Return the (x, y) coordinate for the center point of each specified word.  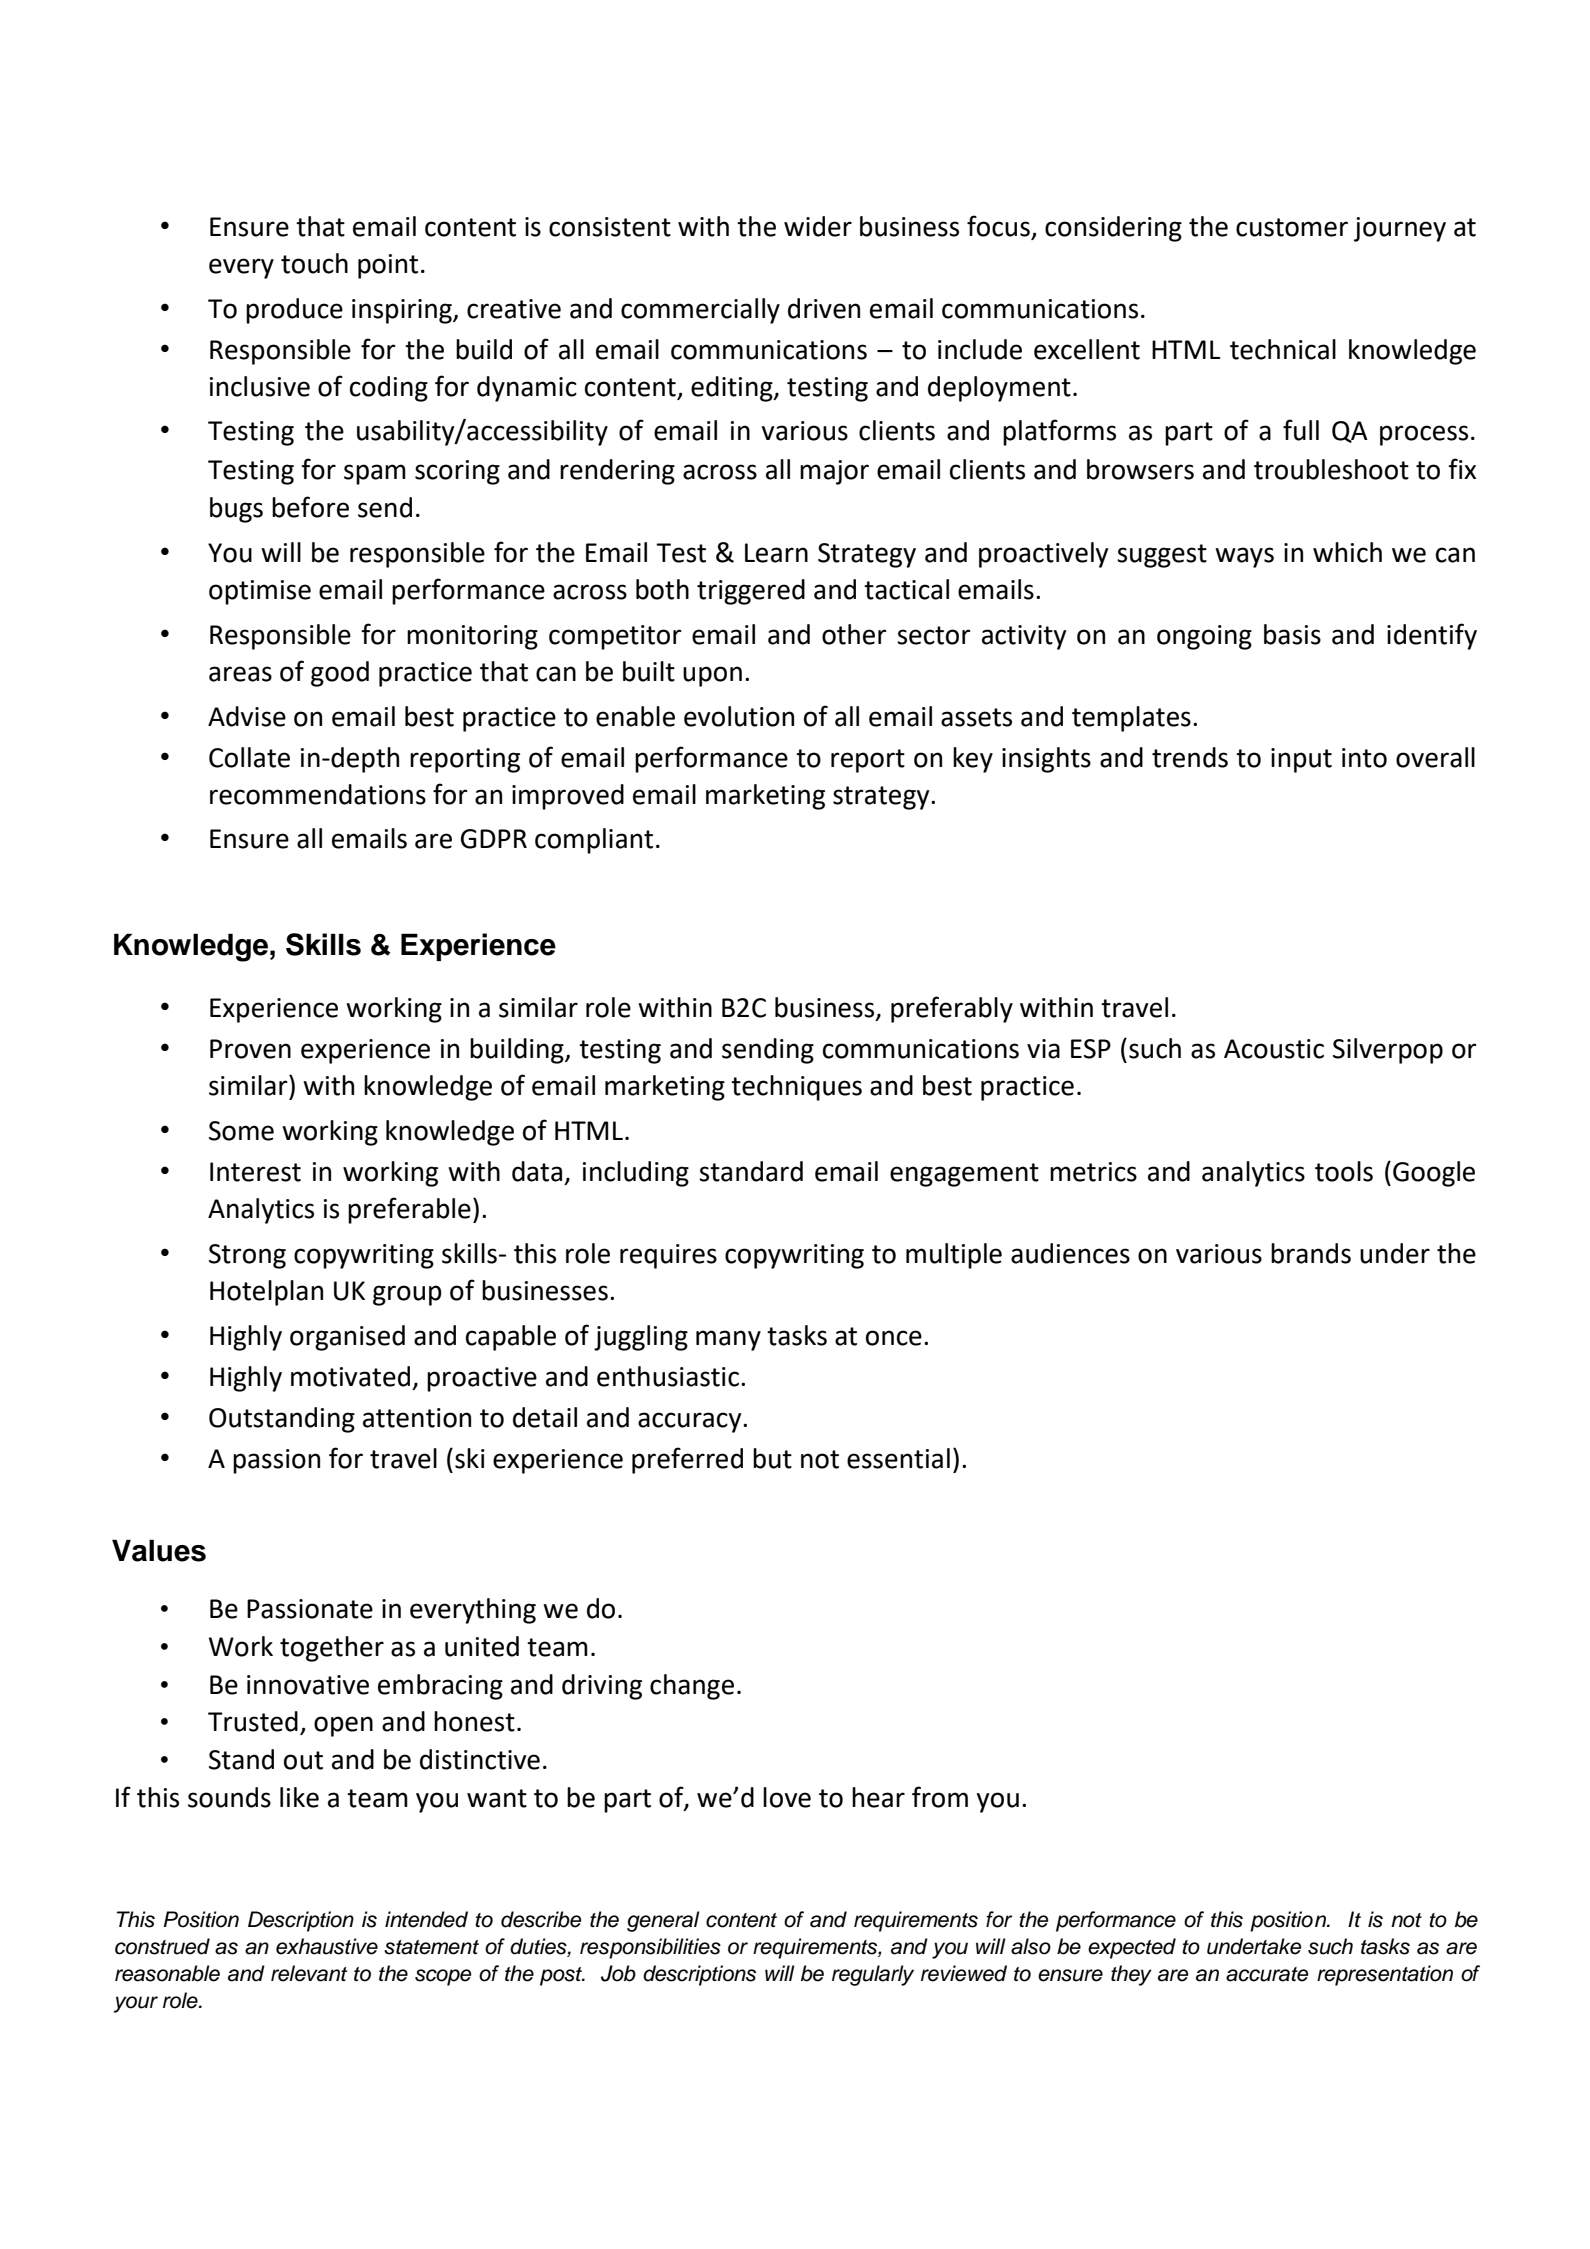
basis (1292, 634)
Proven (250, 1049)
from (940, 1797)
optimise (260, 592)
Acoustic (1274, 1049)
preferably (952, 1009)
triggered (751, 592)
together (332, 1649)
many (728, 1340)
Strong (247, 1256)
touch (314, 263)
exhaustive (327, 1946)
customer (1292, 227)
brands (1311, 1253)
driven (824, 308)
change (692, 1687)
